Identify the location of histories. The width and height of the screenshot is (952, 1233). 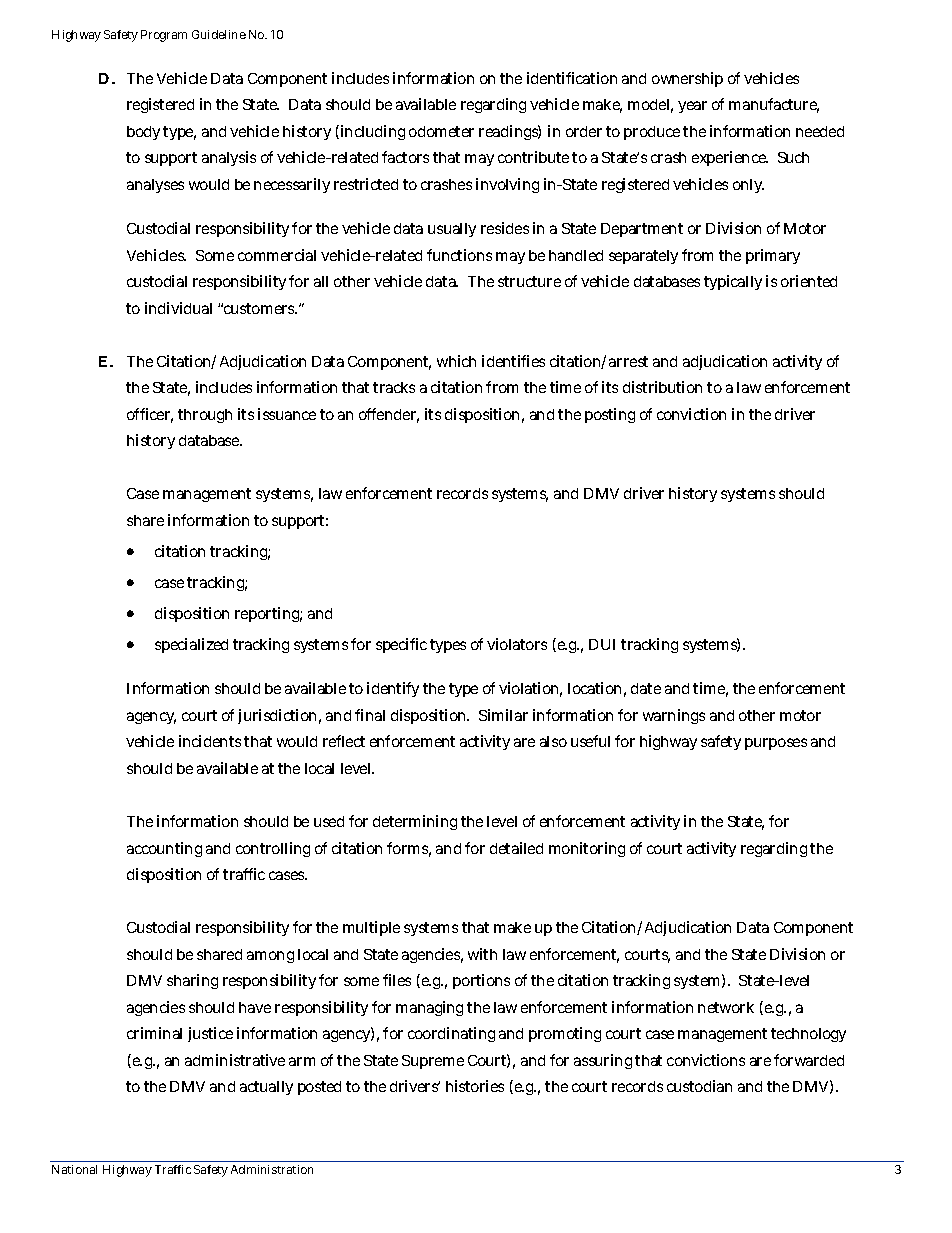
(475, 1086).
